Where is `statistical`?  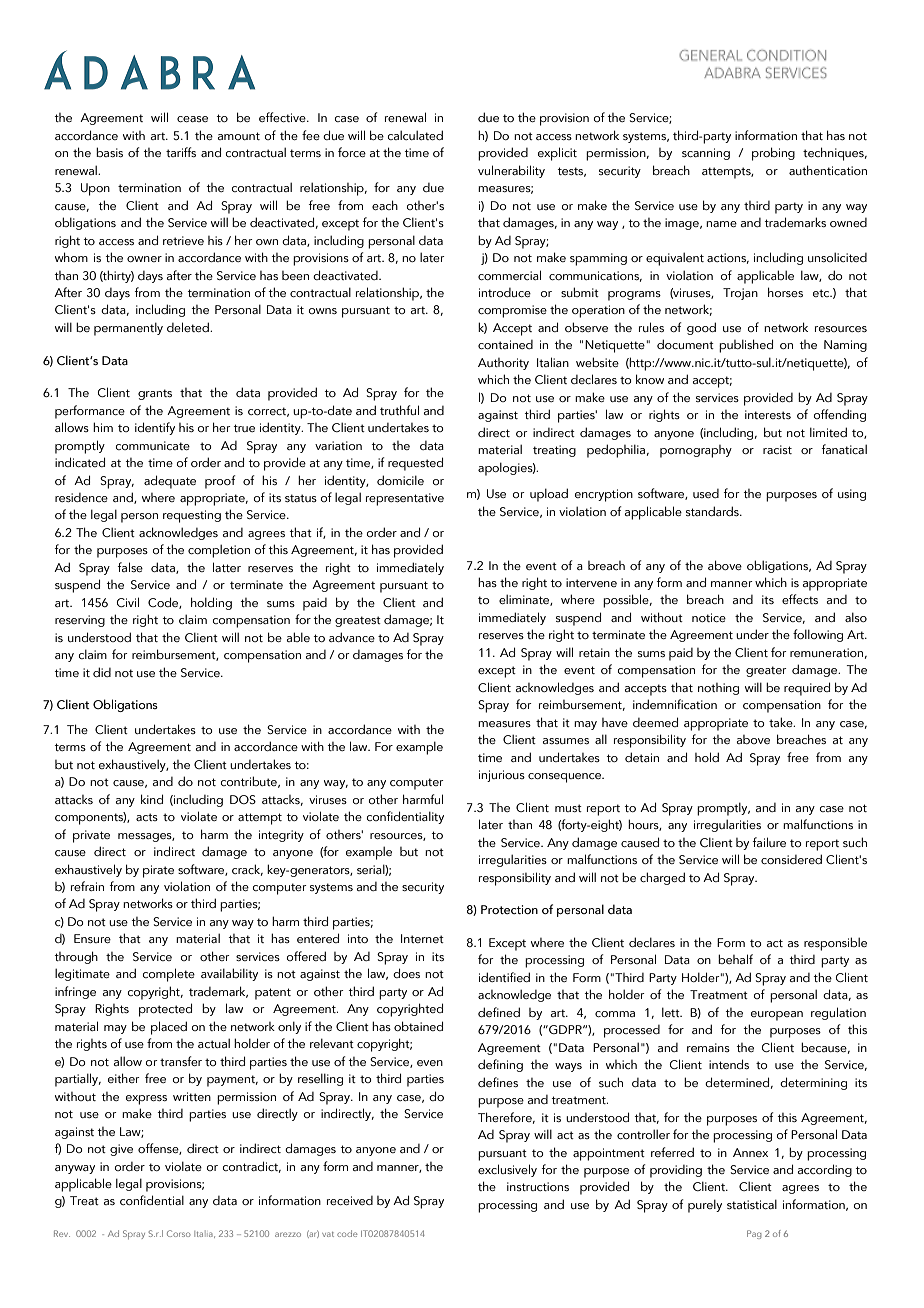 statistical is located at coordinates (752, 1204).
